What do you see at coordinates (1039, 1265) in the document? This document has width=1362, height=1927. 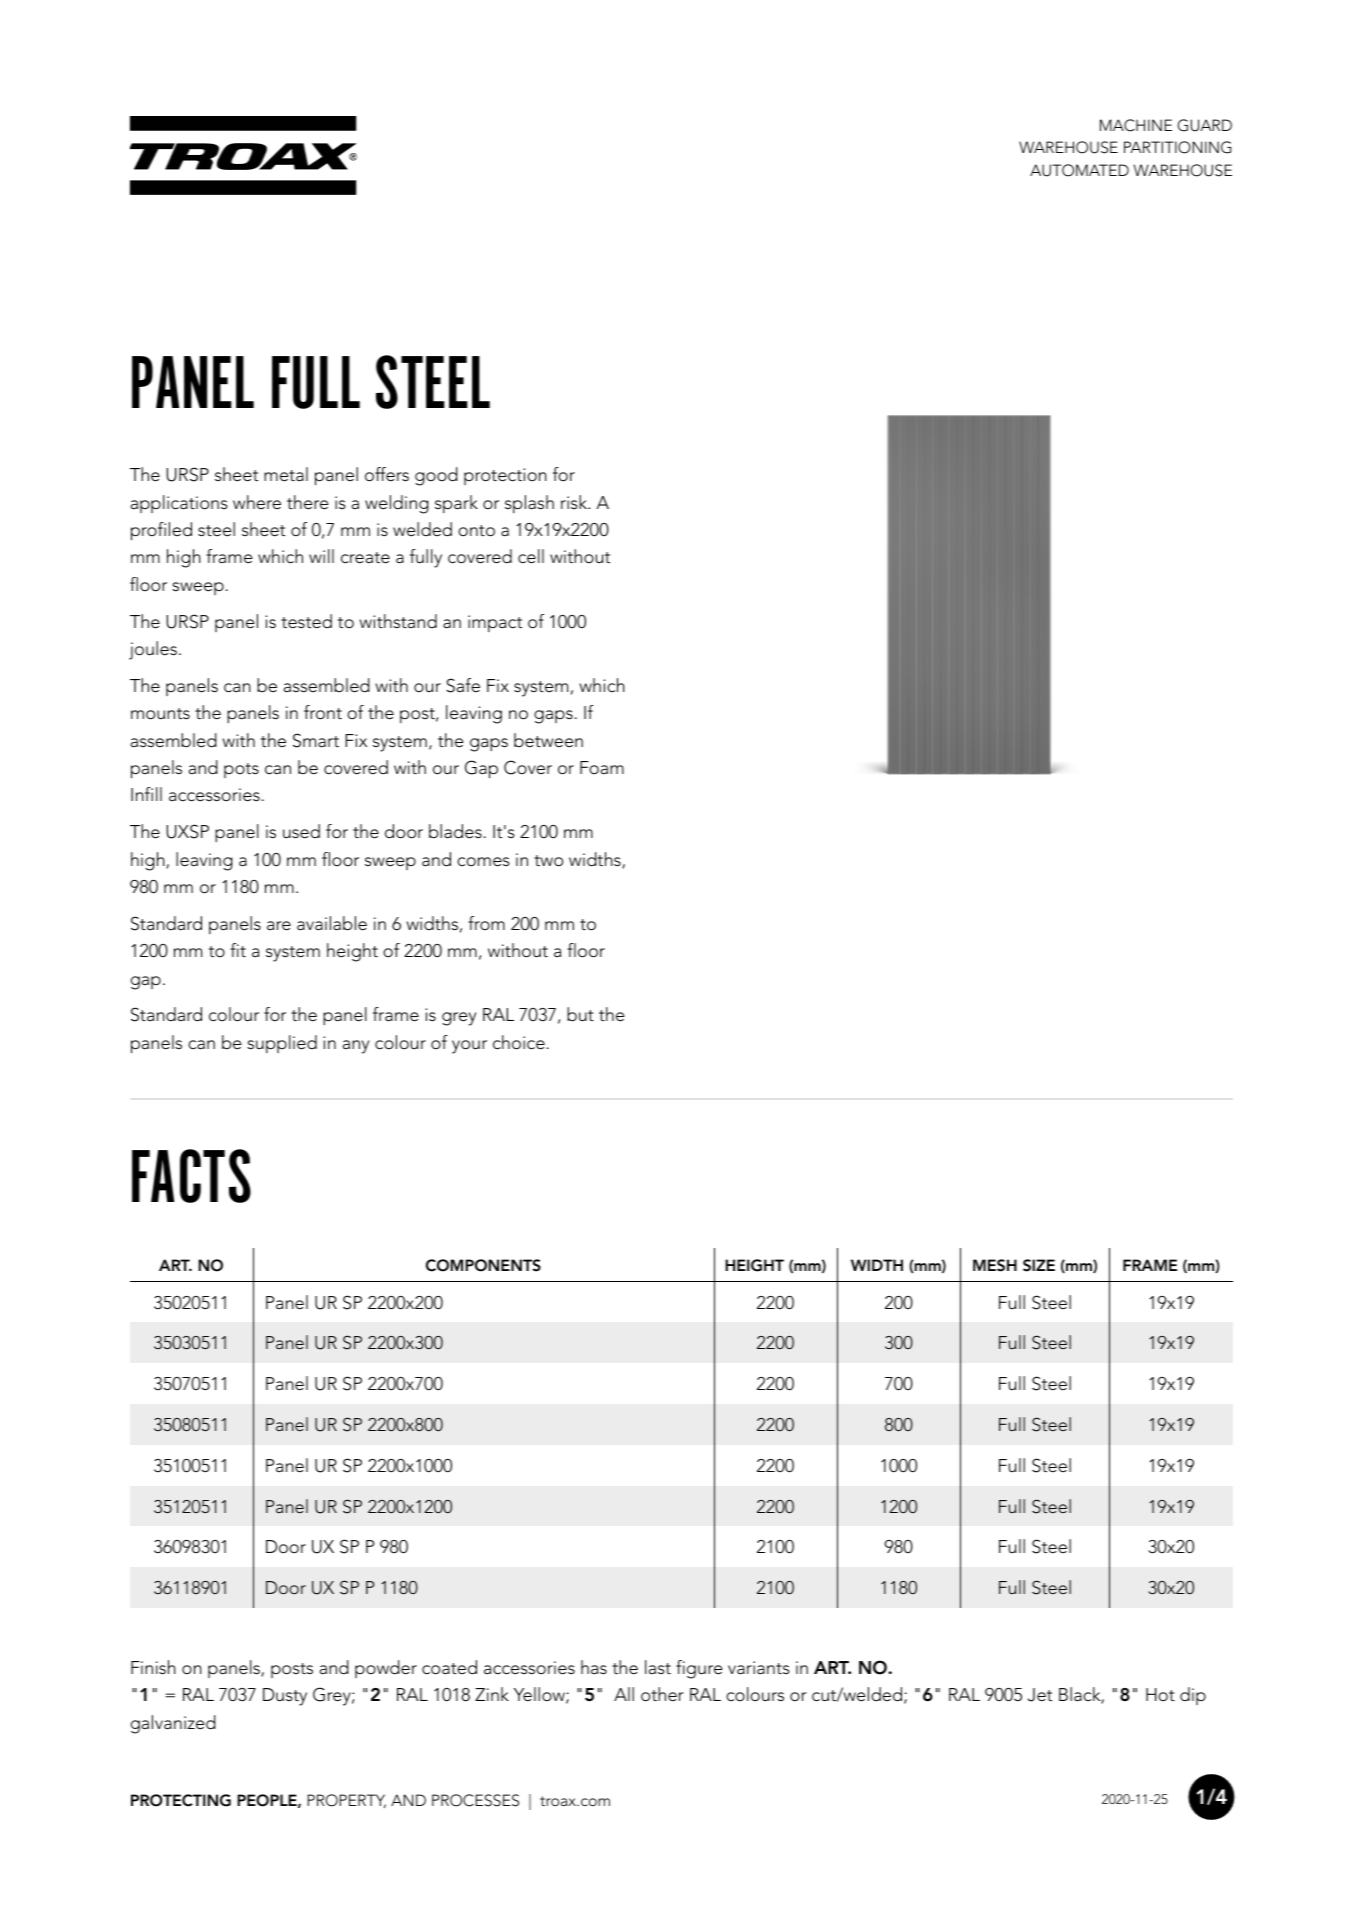 I see `SIZE` at bounding box center [1039, 1265].
